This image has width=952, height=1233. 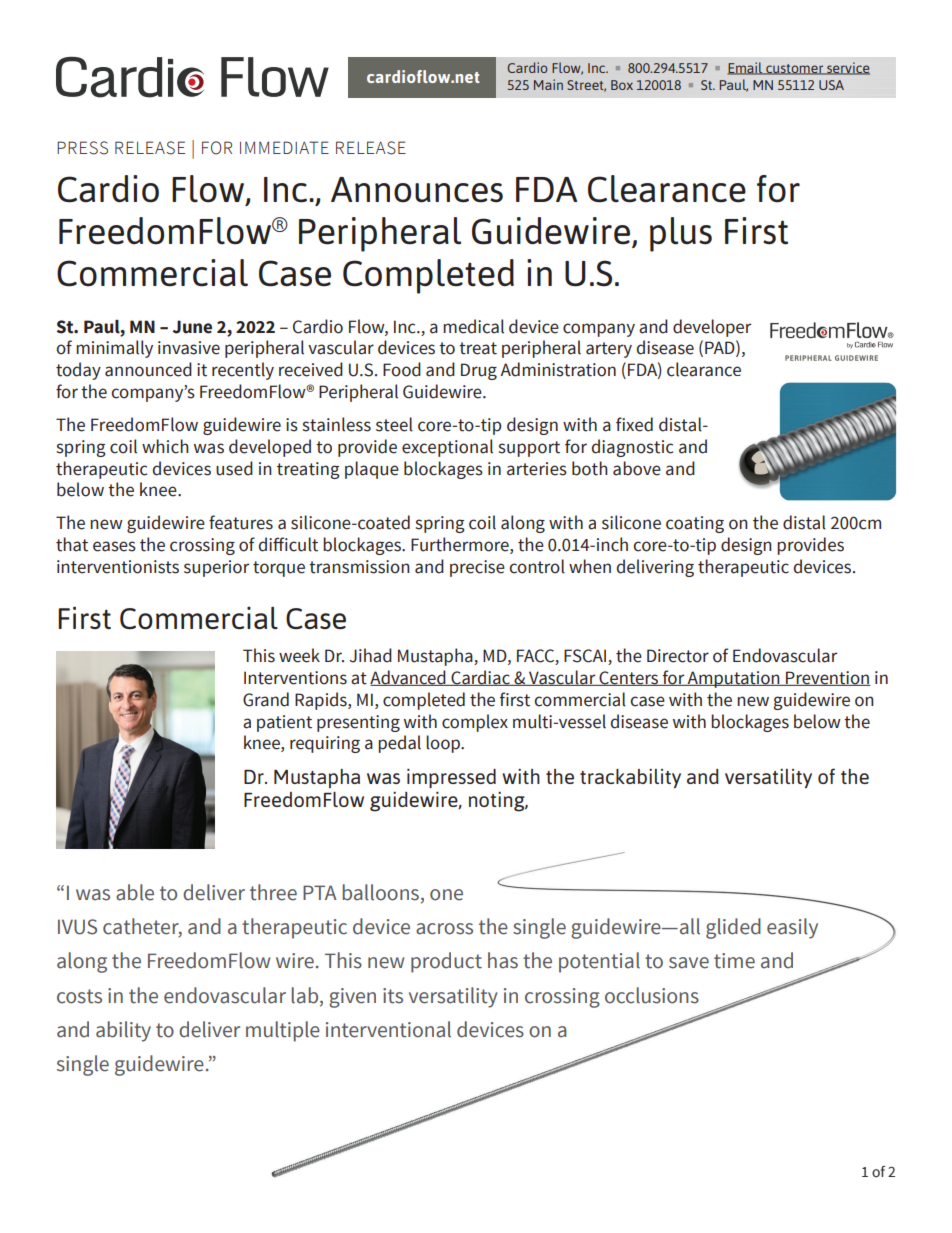 What do you see at coordinates (446, 962) in the image?
I see `product` at bounding box center [446, 962].
